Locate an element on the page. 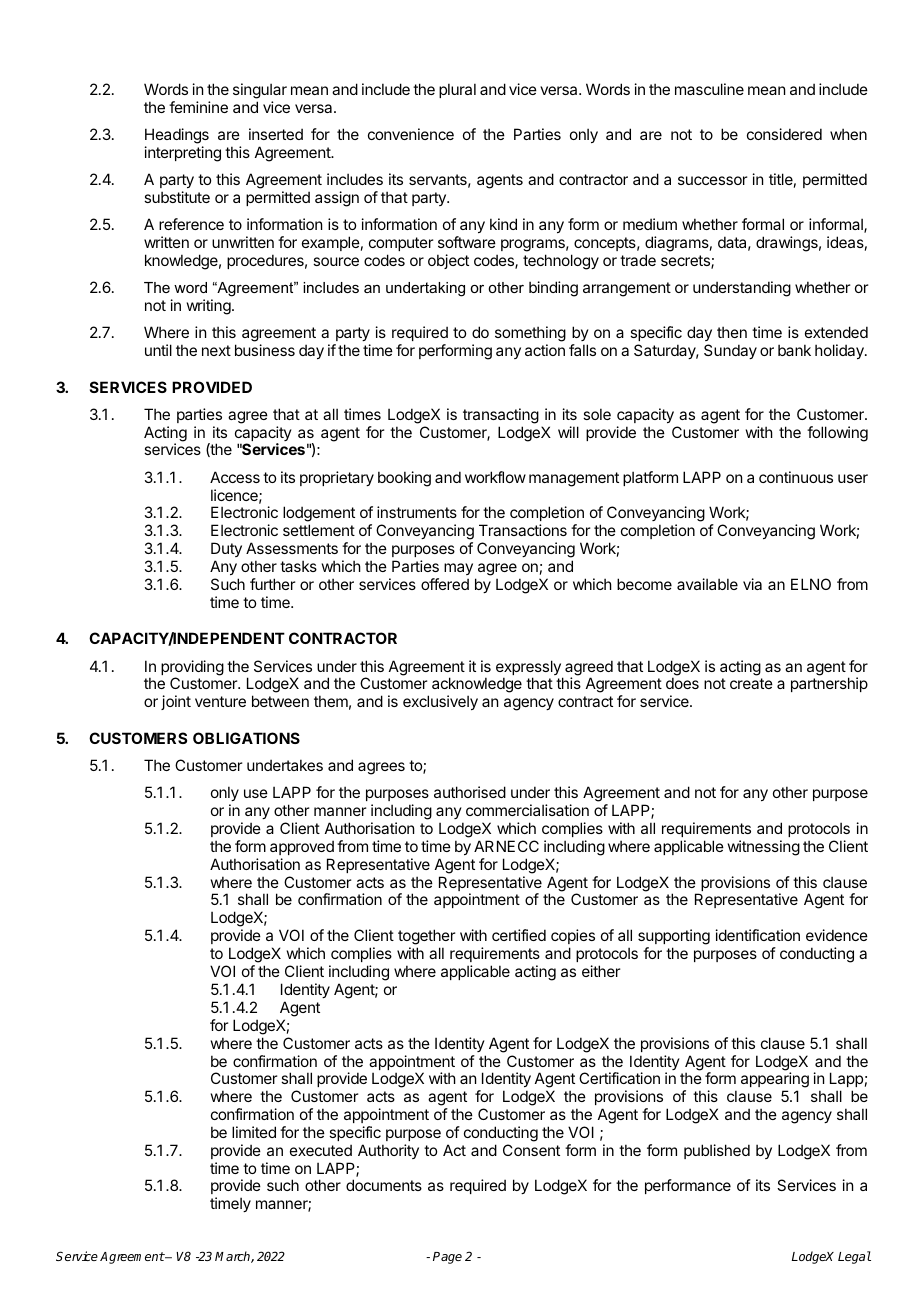 The width and height of the document is (924, 1309). create is located at coordinates (751, 683).
